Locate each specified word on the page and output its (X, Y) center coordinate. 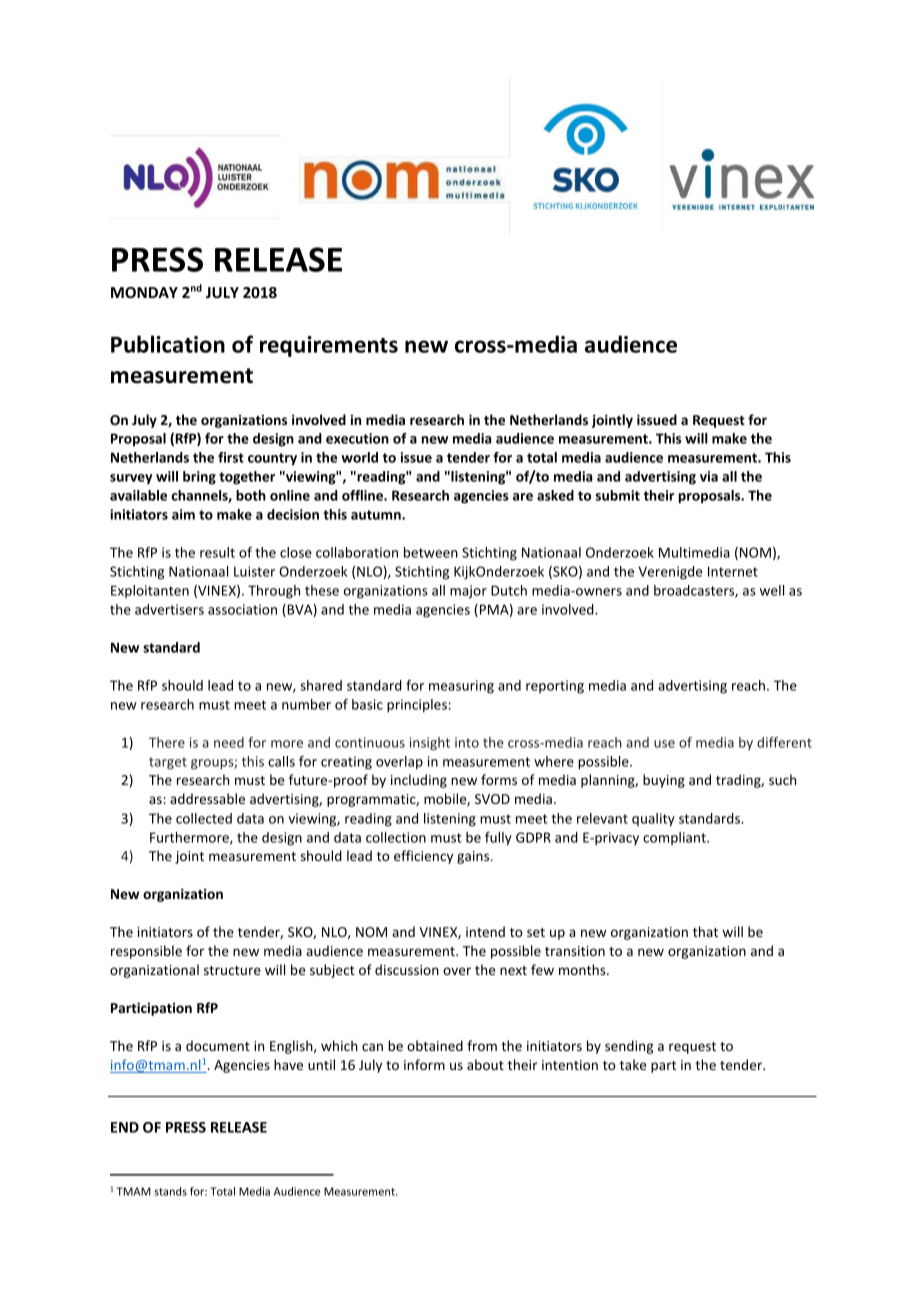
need (229, 742)
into (467, 742)
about (485, 1064)
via (709, 476)
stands (170, 1191)
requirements (329, 346)
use (664, 744)
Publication (168, 344)
